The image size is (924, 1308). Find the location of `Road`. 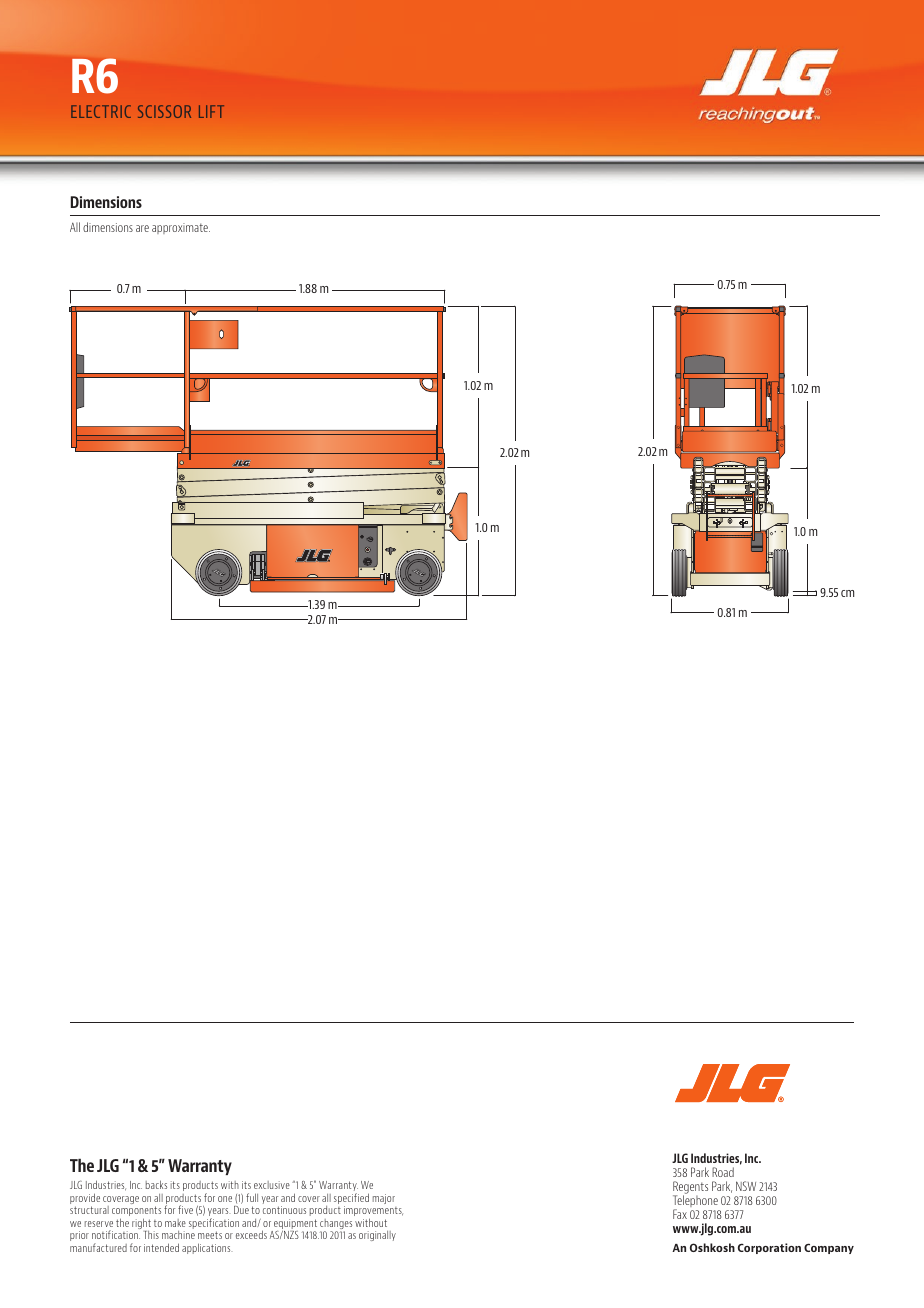

Road is located at coordinates (723, 1172).
